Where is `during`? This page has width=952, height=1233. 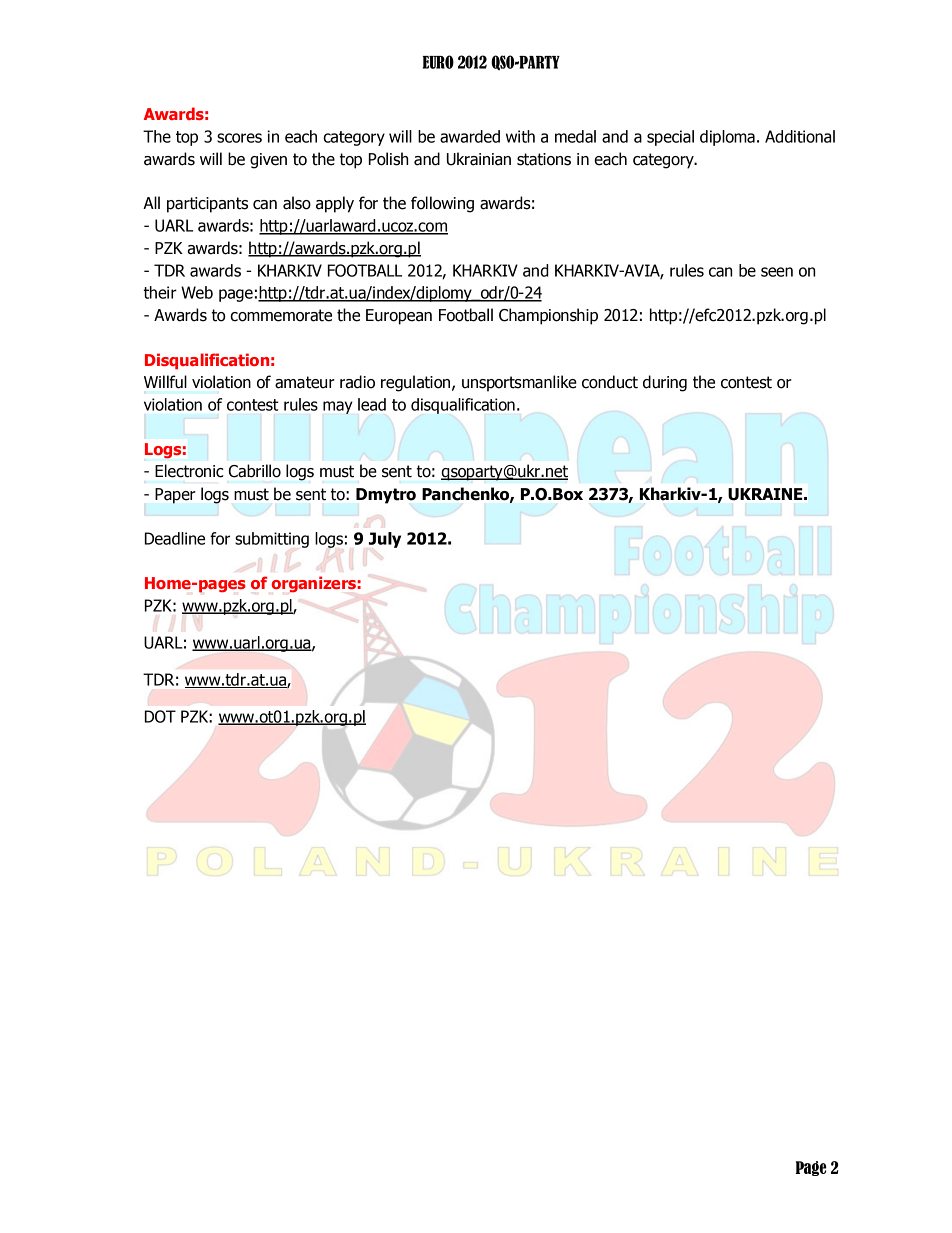 during is located at coordinates (665, 383).
